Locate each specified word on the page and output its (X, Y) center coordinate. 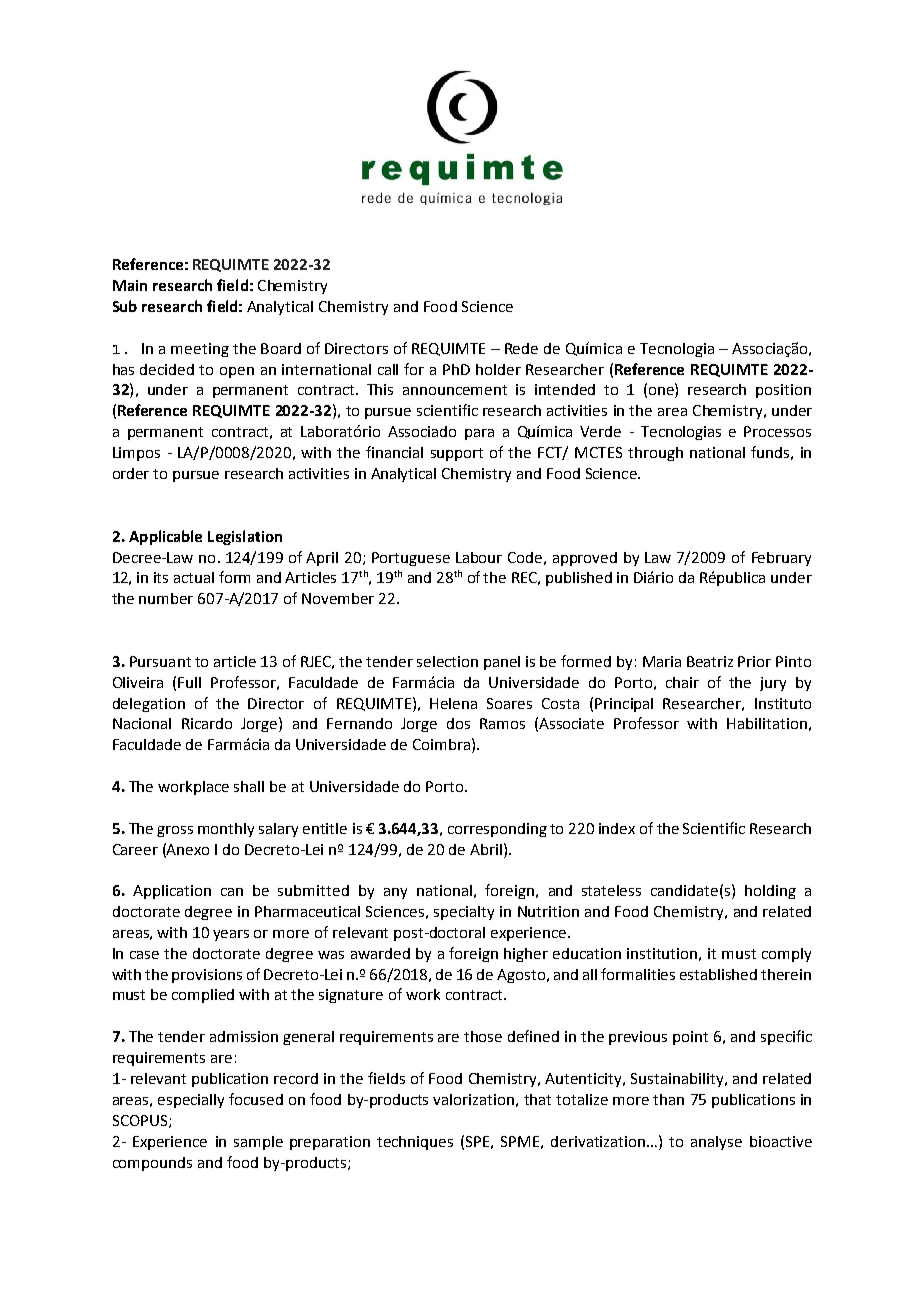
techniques (415, 1143)
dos (458, 723)
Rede (521, 348)
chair (682, 682)
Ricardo (207, 723)
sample (258, 1143)
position (783, 391)
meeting (200, 350)
